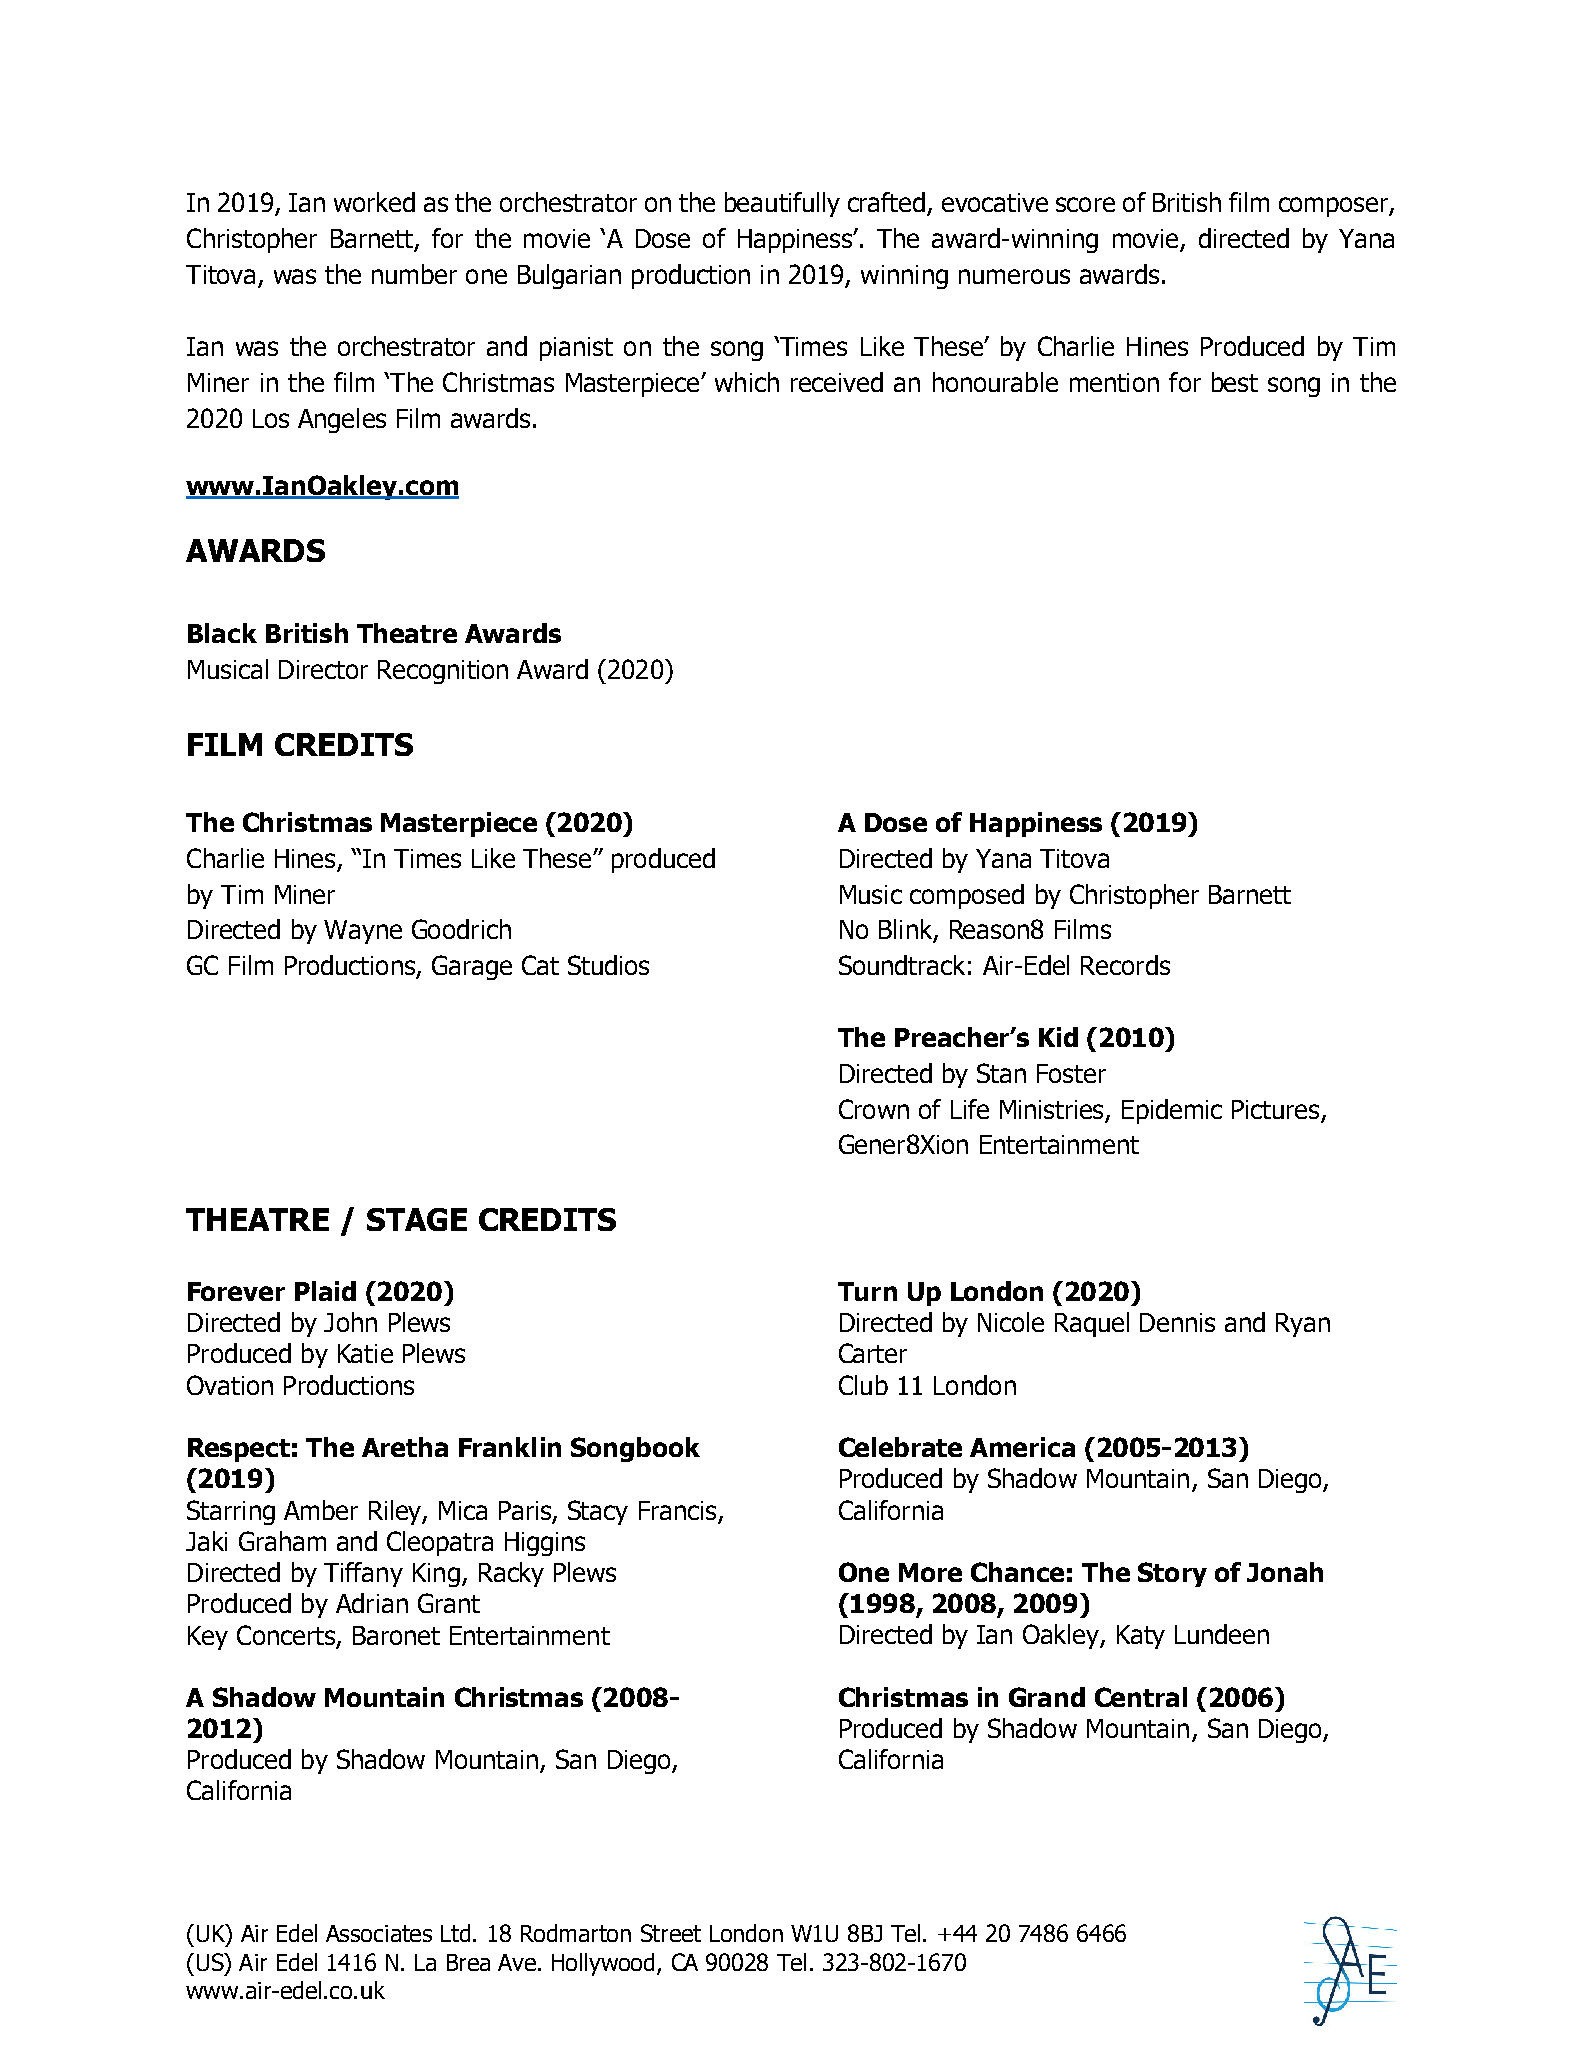  What do you see at coordinates (325, 1291) in the image?
I see `Plaid` at bounding box center [325, 1291].
